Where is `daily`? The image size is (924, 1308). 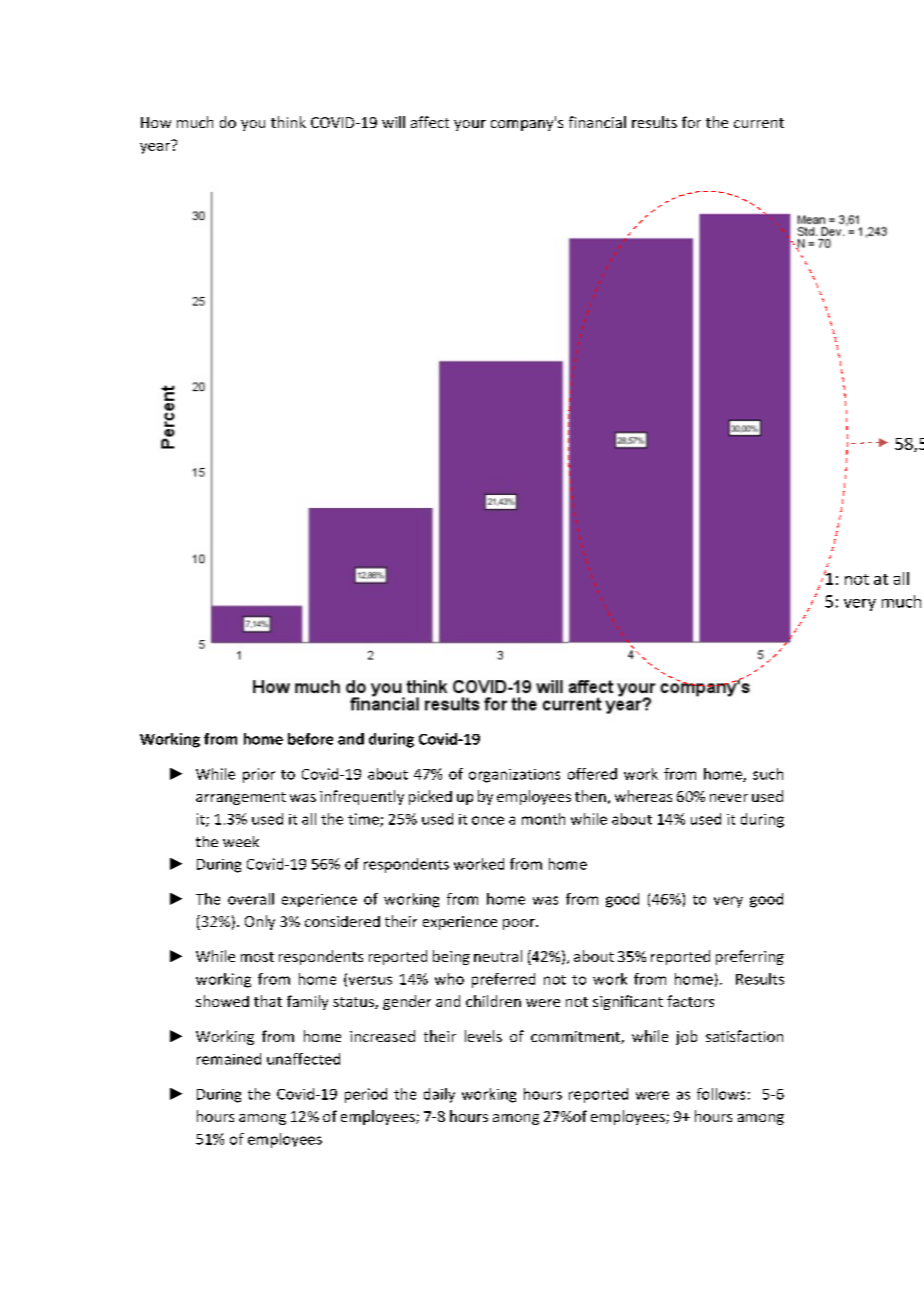 daily is located at coordinates (439, 1095).
